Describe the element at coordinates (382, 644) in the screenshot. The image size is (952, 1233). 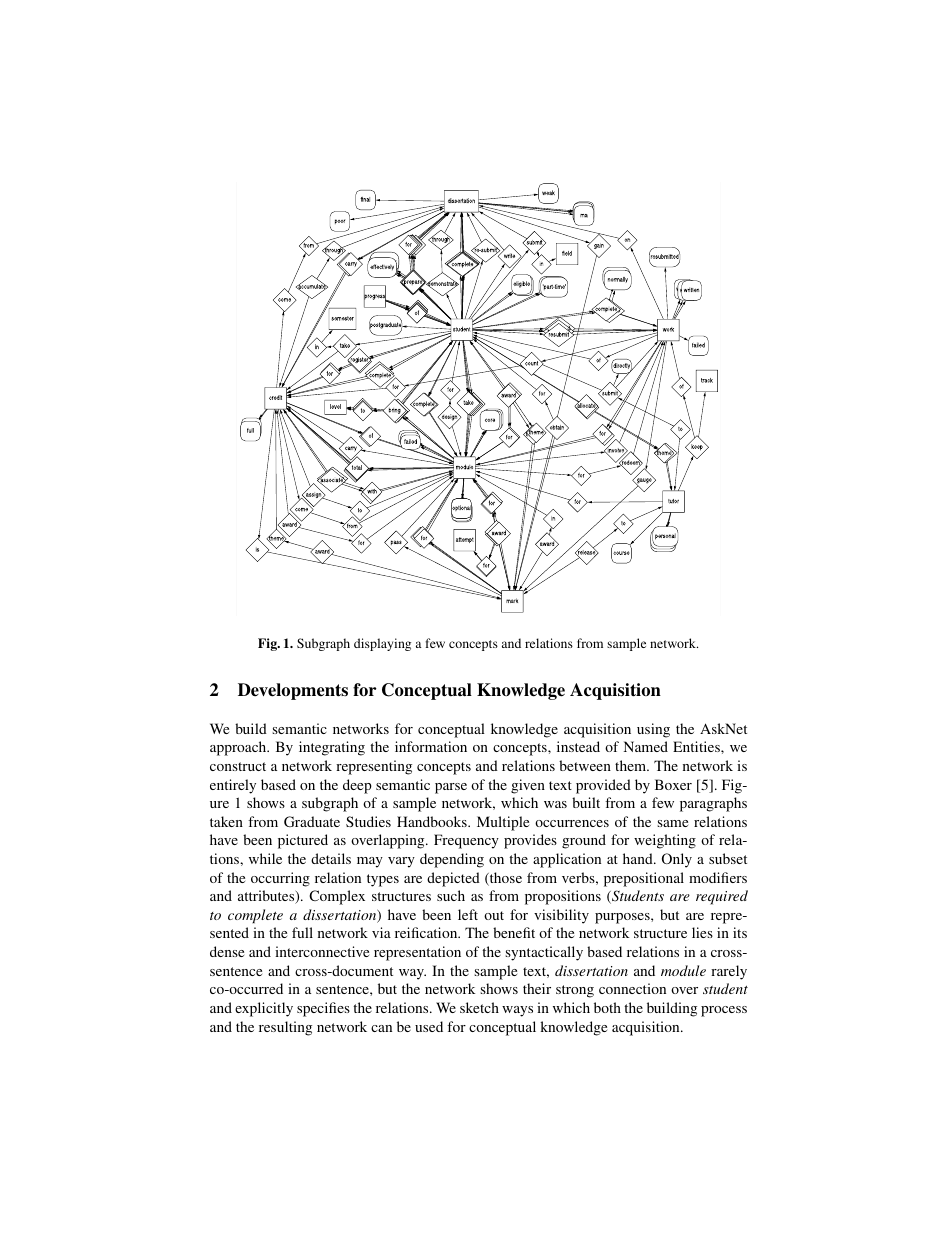
I see `displaying` at that location.
